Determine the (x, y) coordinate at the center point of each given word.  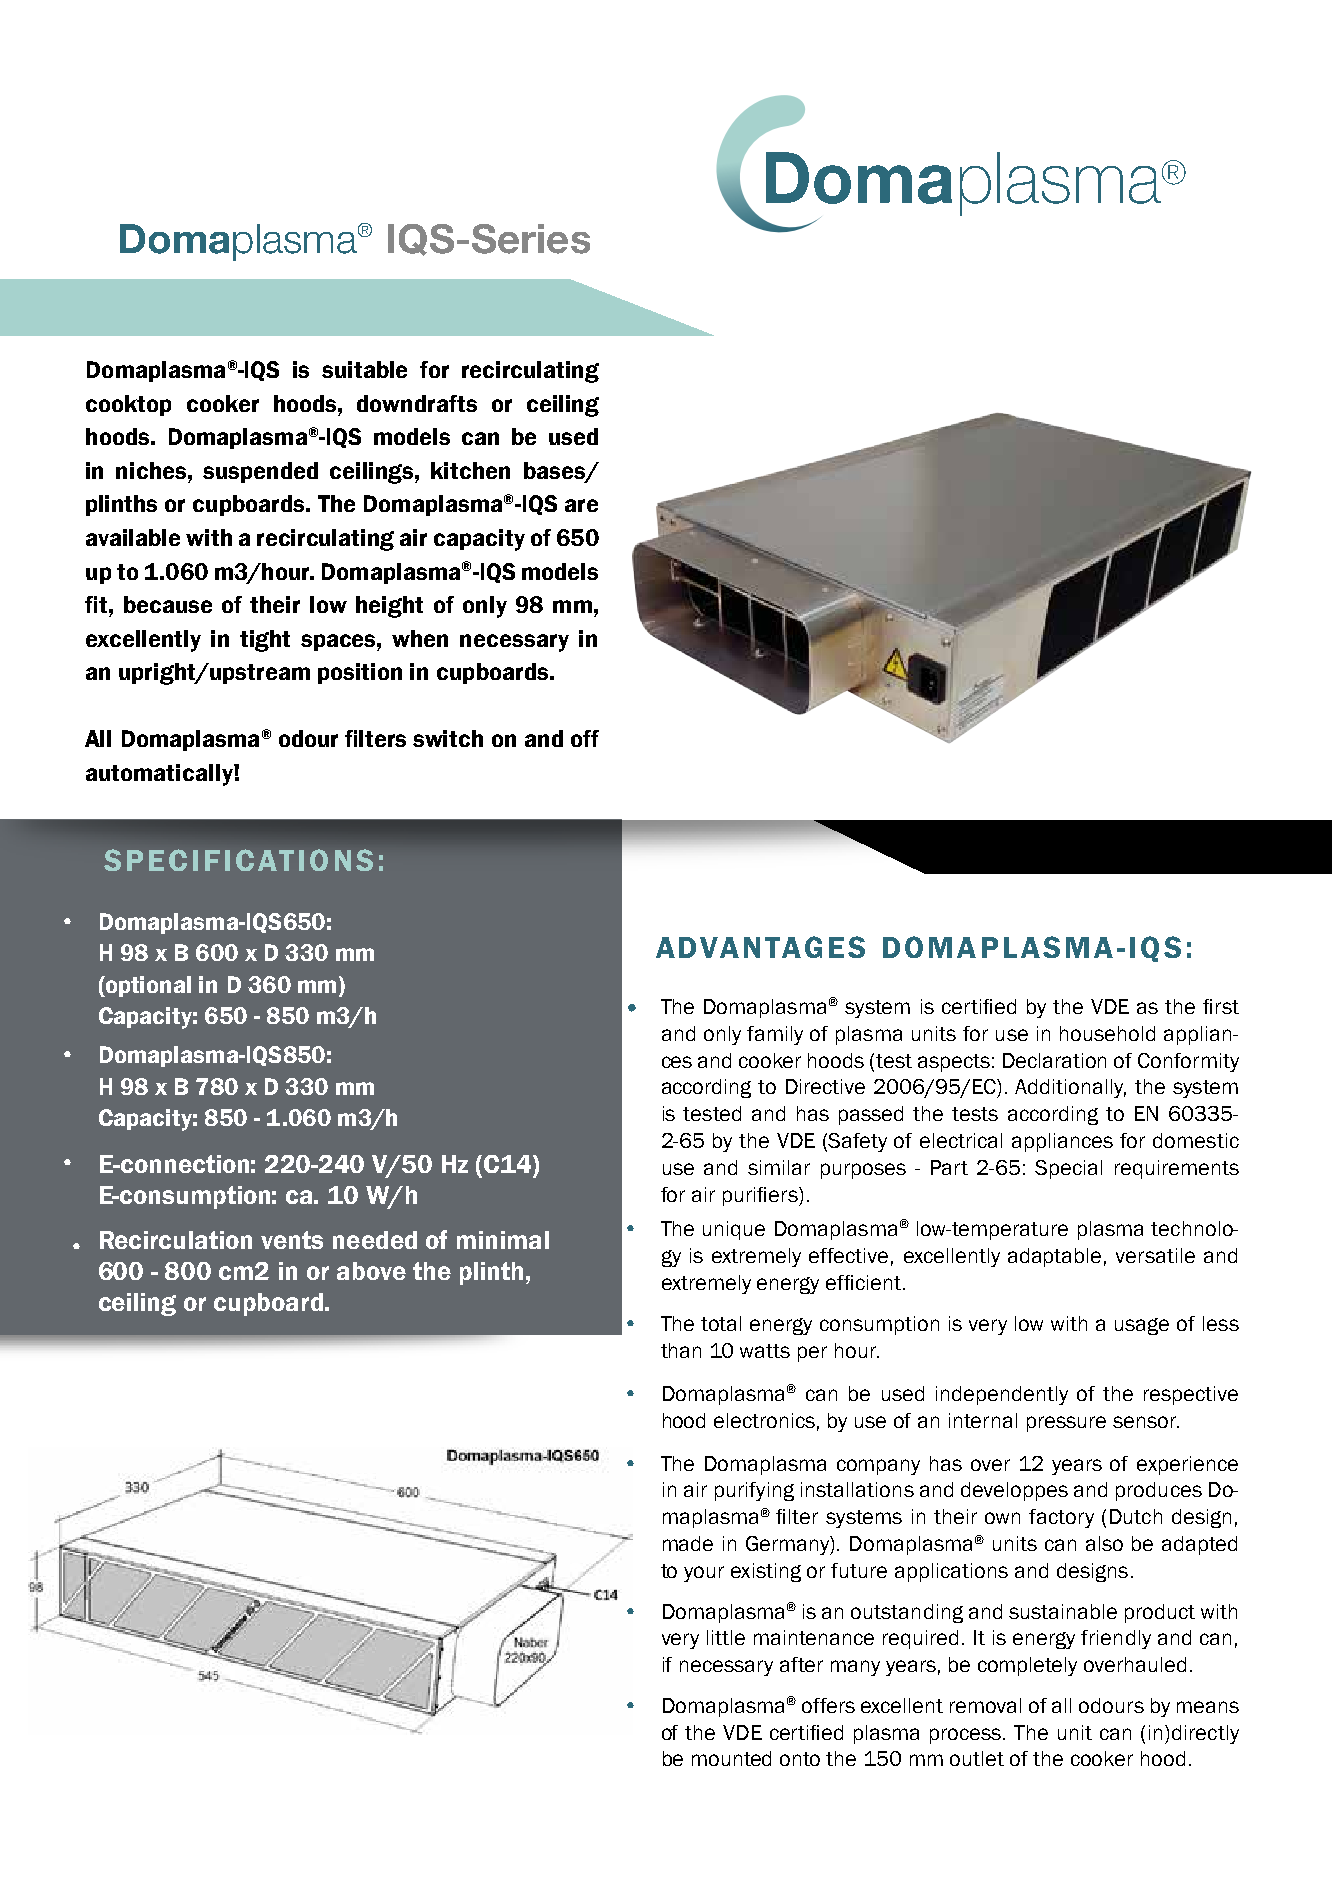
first (1221, 1006)
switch (448, 738)
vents (292, 1240)
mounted (731, 1758)
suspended (260, 472)
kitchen (470, 470)
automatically (160, 775)
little (726, 1637)
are (581, 505)
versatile (1155, 1255)
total (721, 1323)
